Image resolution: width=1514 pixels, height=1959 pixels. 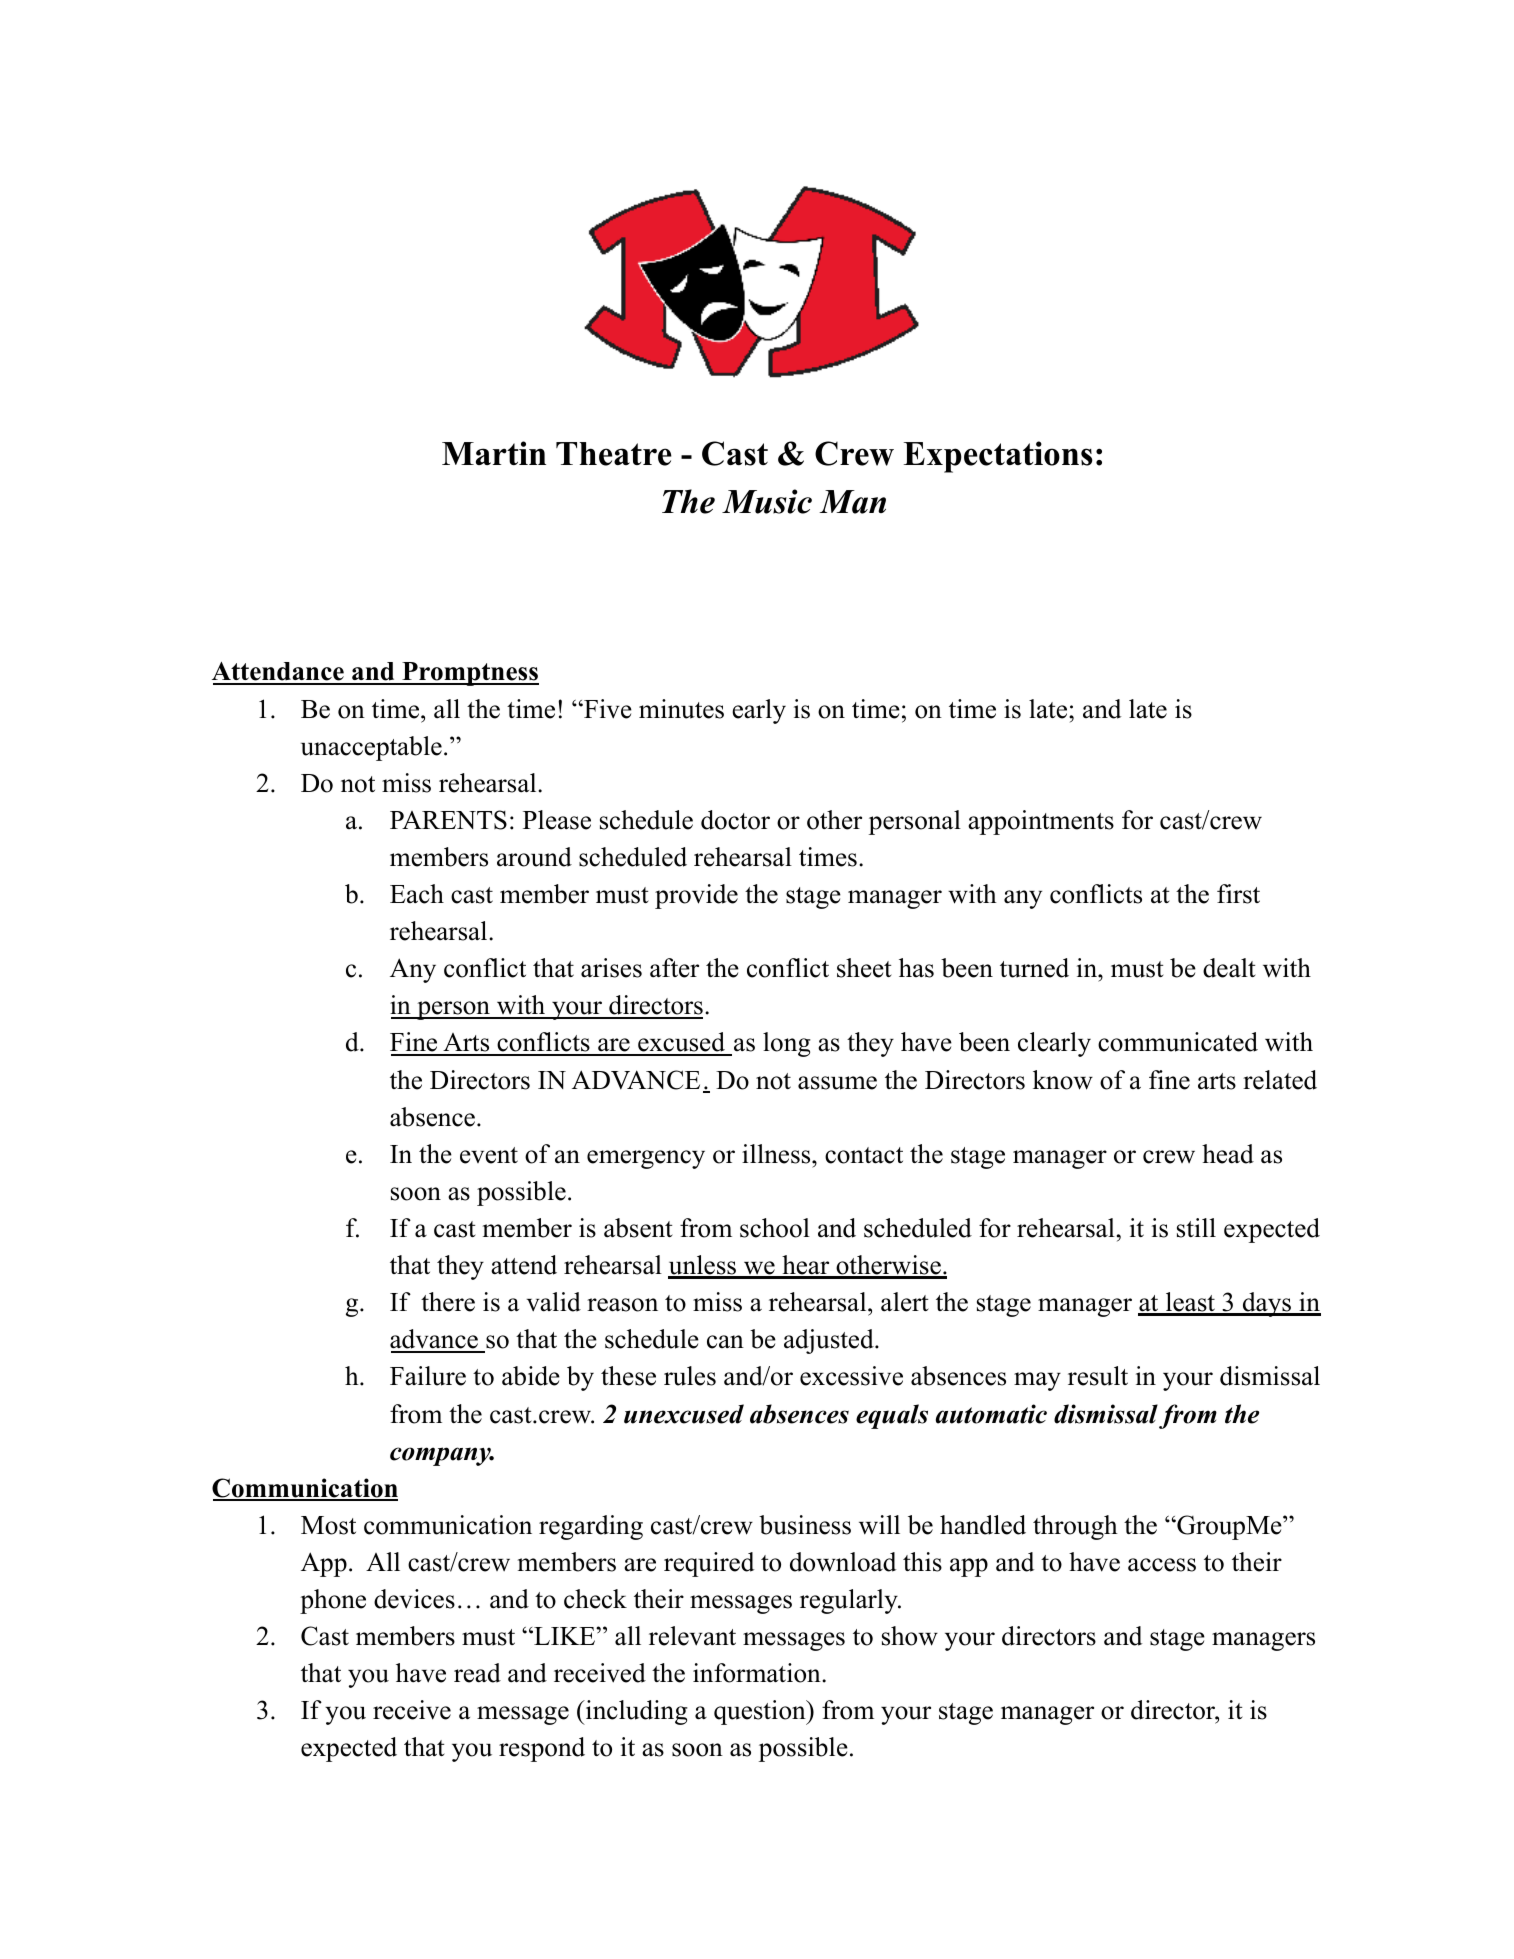 What do you see at coordinates (864, 968) in the page?
I see `sheet` at bounding box center [864, 968].
